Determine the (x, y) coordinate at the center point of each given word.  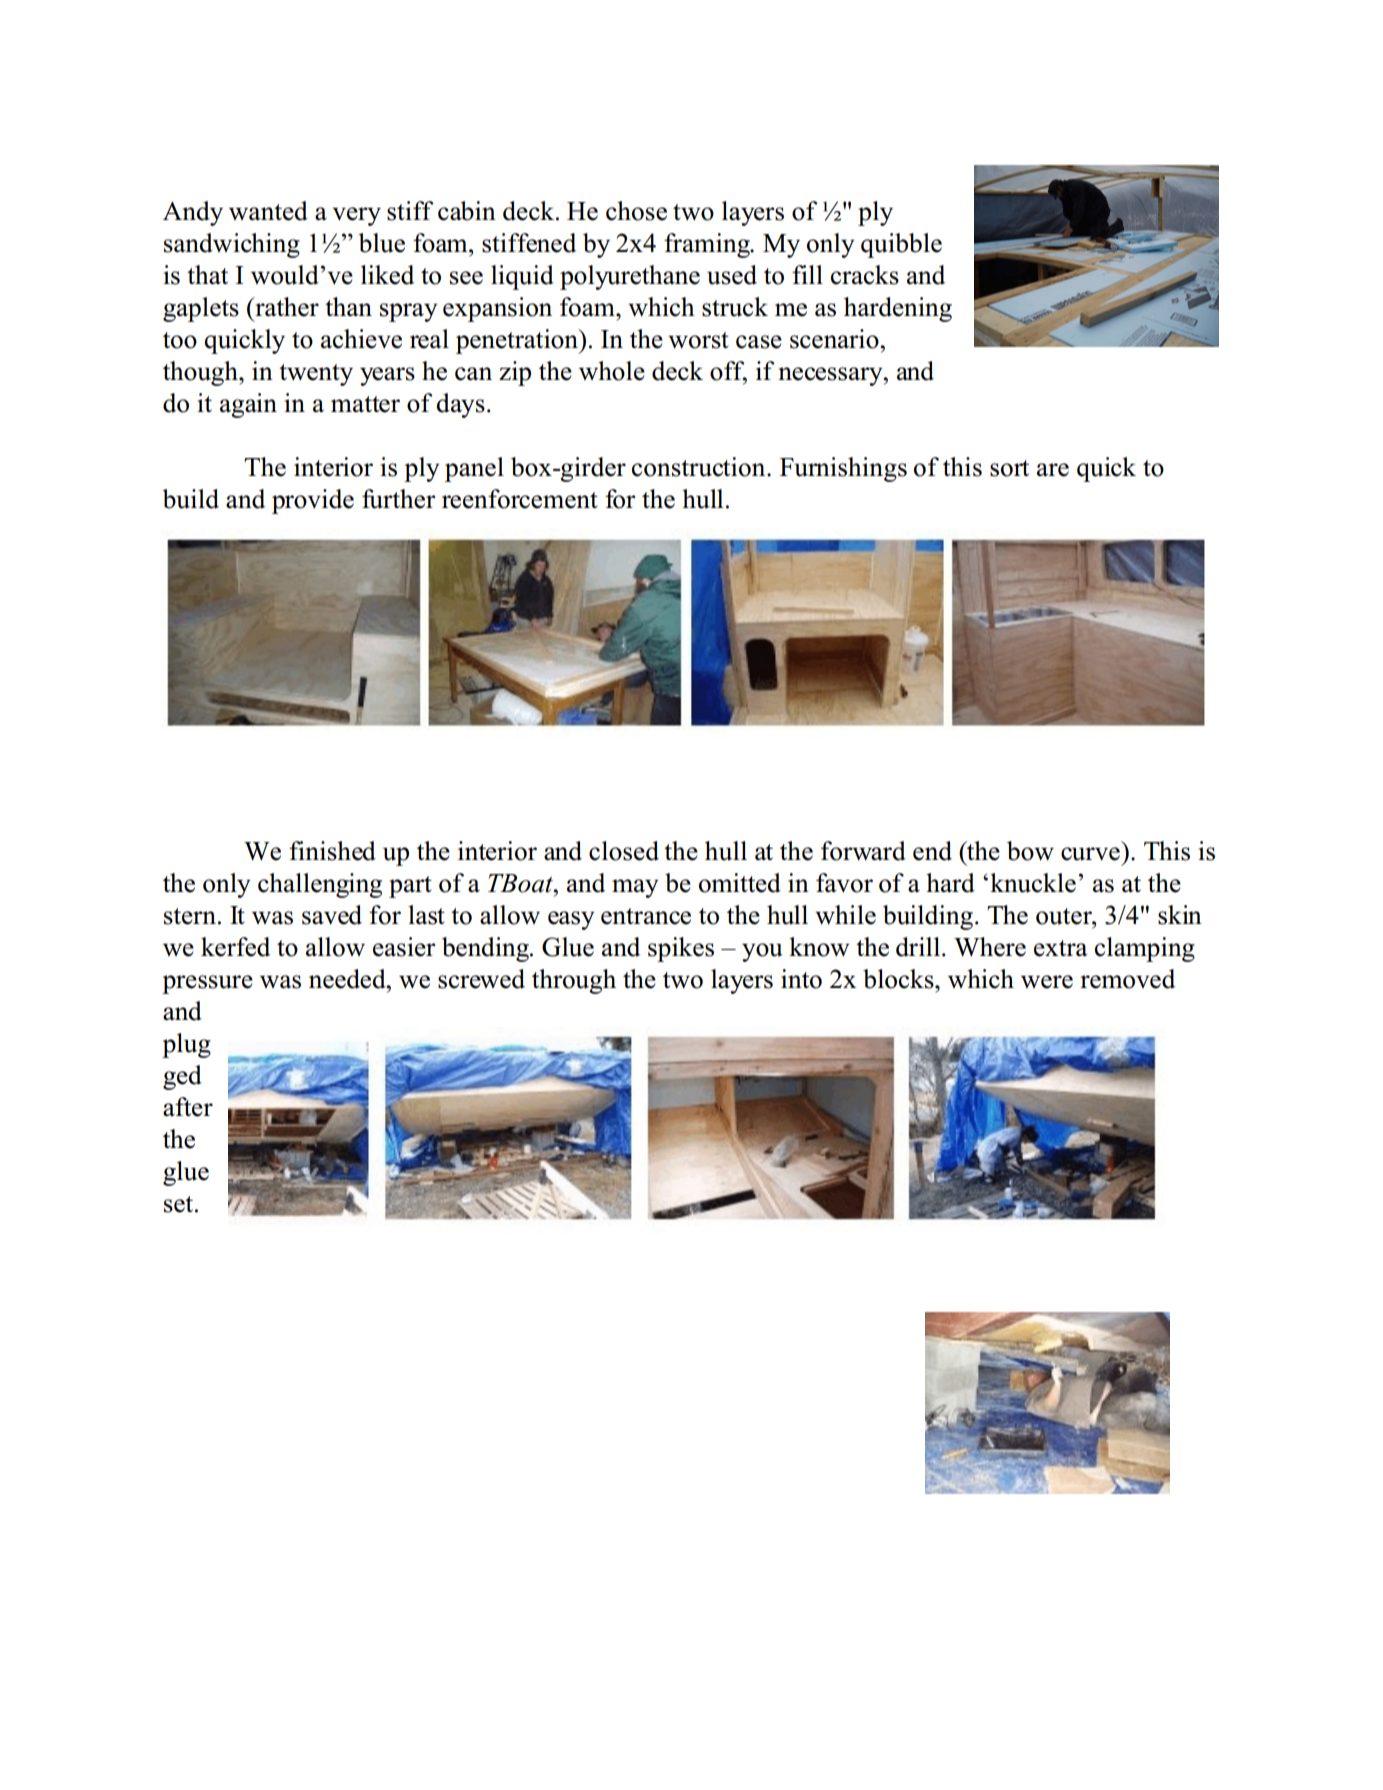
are (1053, 470)
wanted (268, 211)
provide (313, 501)
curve (1090, 854)
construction (700, 467)
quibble (901, 245)
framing (708, 245)
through (574, 981)
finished (332, 851)
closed (624, 851)
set (180, 1204)
